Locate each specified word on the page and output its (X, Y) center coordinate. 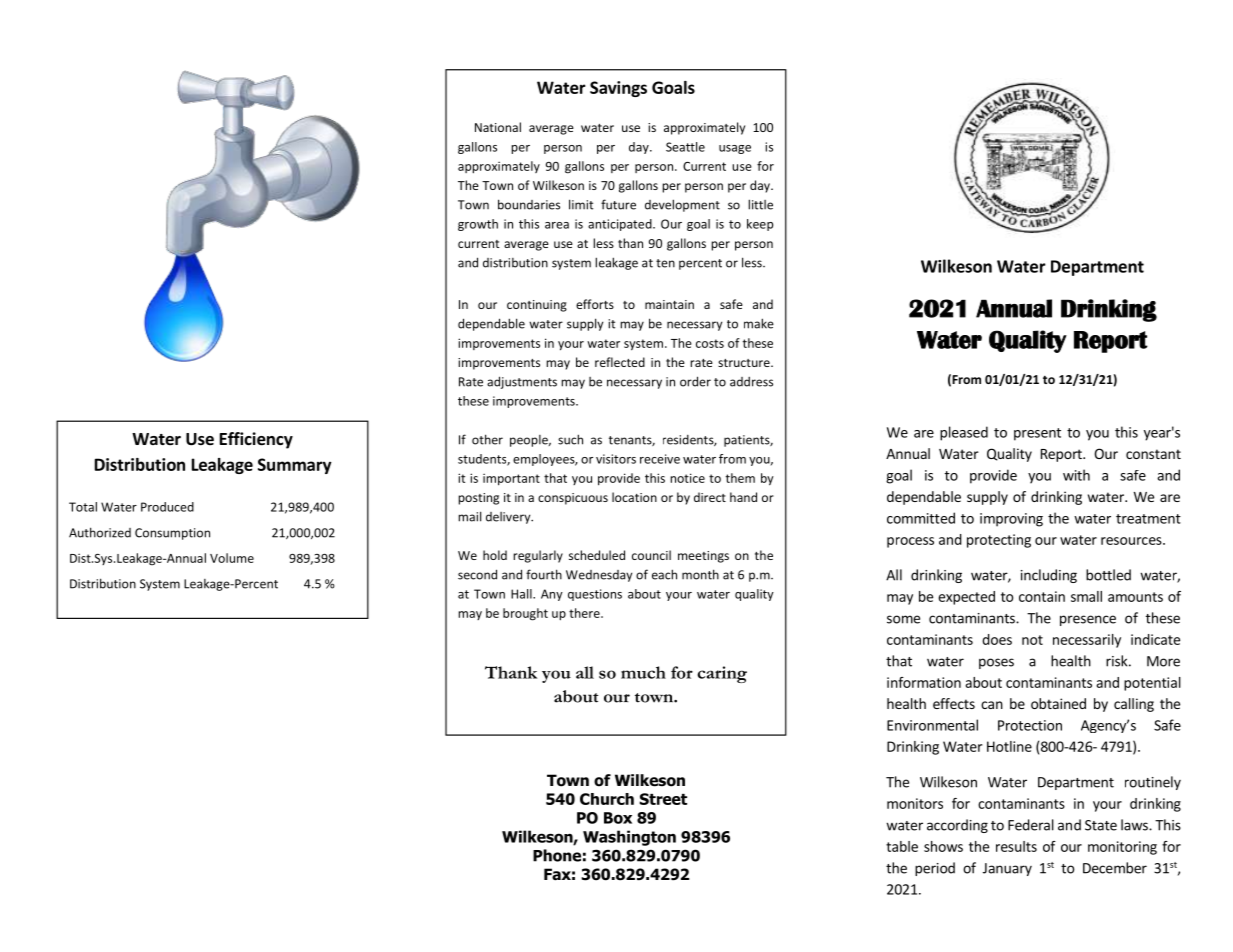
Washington (629, 838)
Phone (557, 855)
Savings (618, 89)
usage (735, 149)
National (498, 127)
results (1016, 846)
